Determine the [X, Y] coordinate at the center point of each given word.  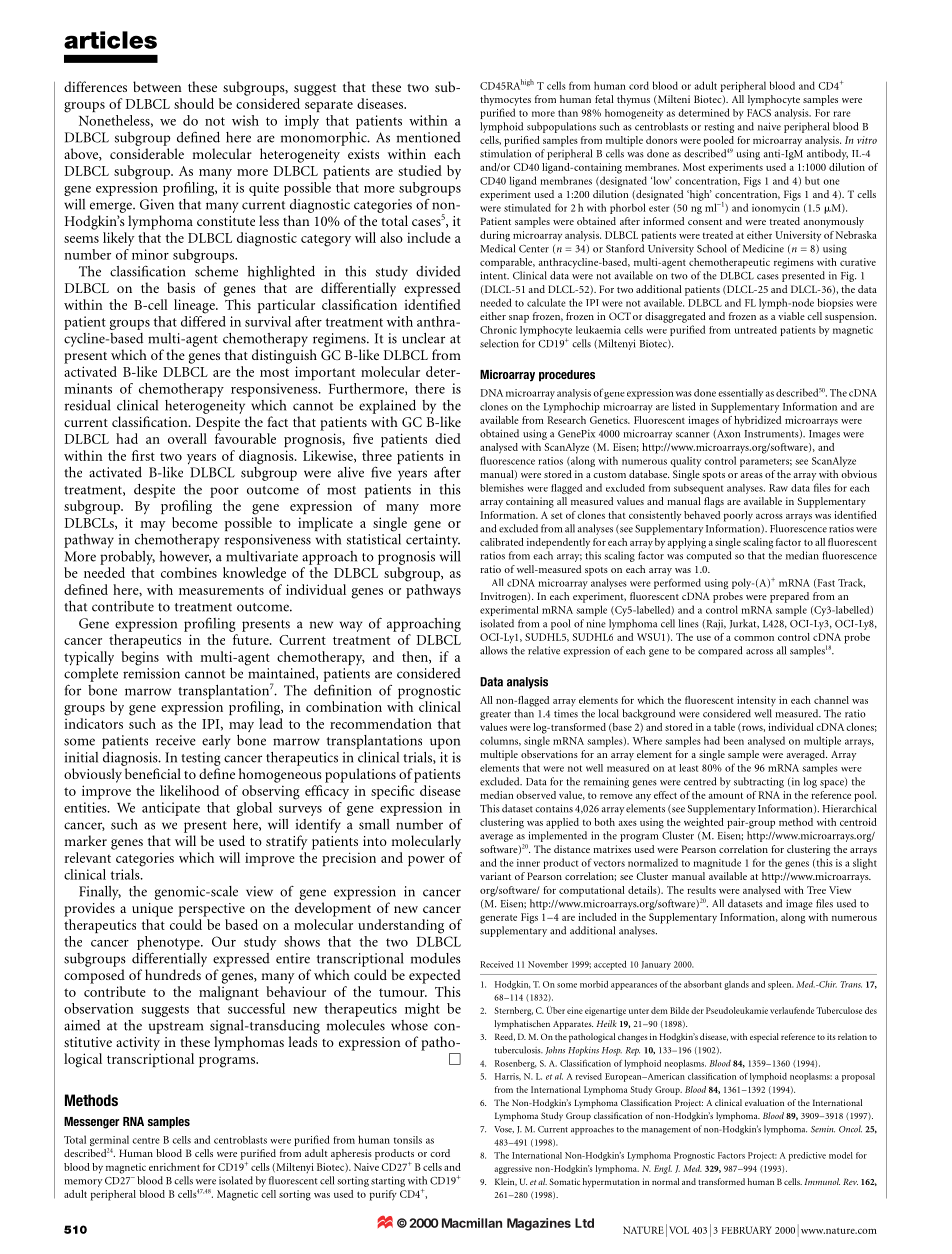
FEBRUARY [746, 1230]
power [426, 861]
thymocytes [505, 100]
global [254, 809]
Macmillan [472, 1223]
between [157, 86]
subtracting [759, 782]
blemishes [502, 488]
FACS [759, 113]
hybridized [757, 421]
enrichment [174, 1167]
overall [187, 438]
